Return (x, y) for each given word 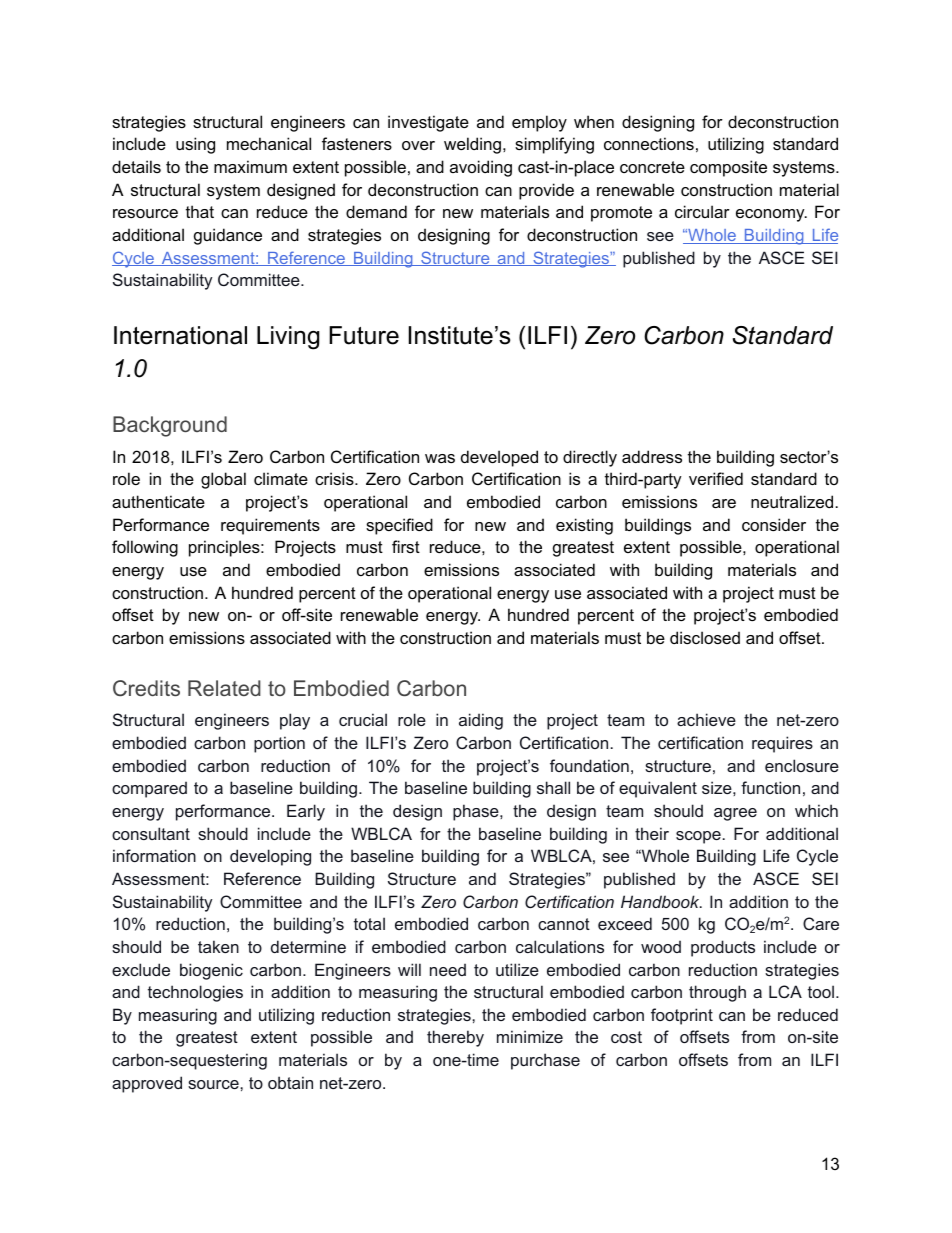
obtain (290, 1082)
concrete (652, 167)
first (406, 546)
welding (474, 145)
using (195, 145)
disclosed (705, 637)
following (145, 548)
